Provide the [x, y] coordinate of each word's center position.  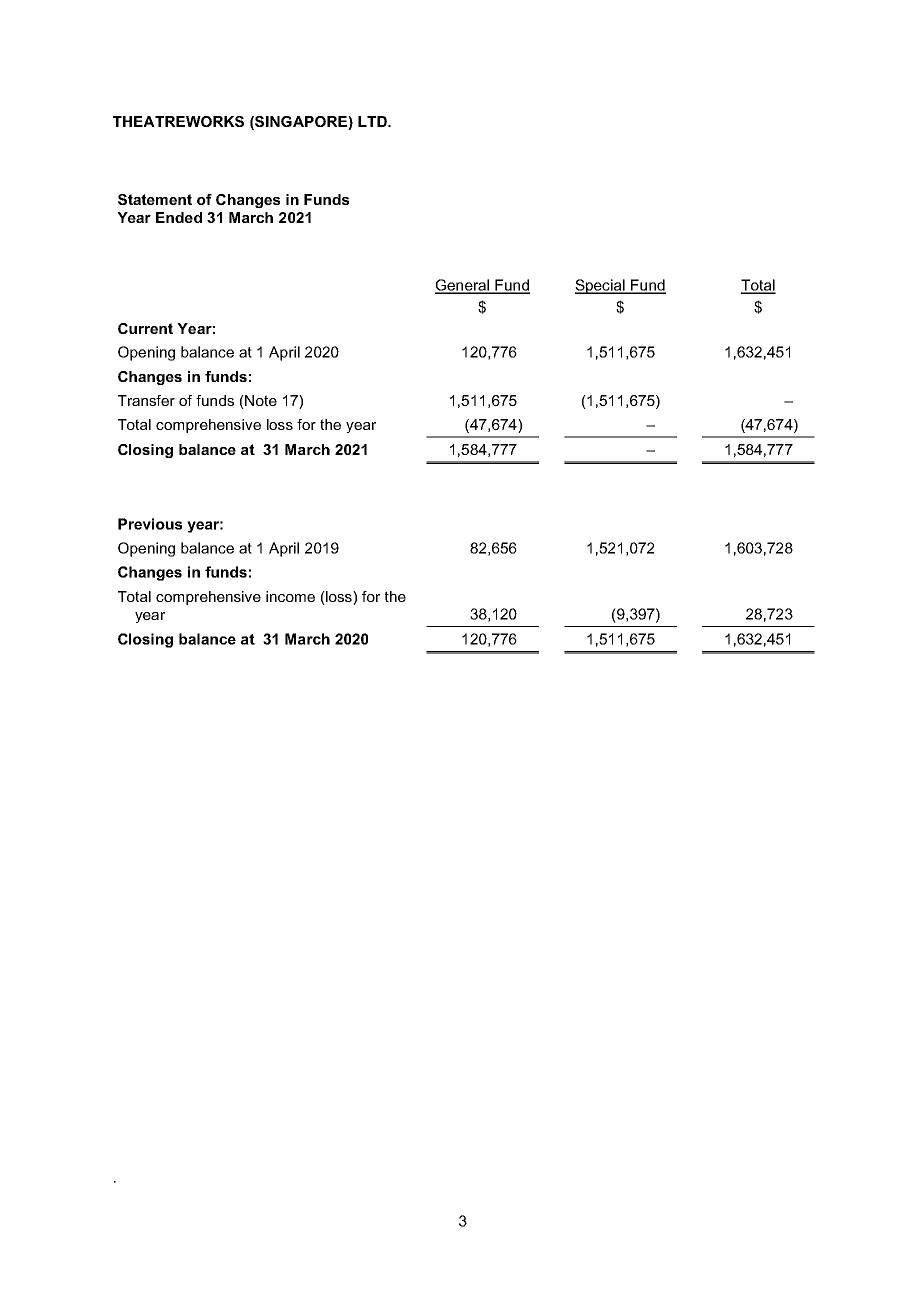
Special [601, 286]
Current [145, 328]
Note [260, 402]
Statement [155, 199]
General [463, 286]
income [290, 596]
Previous [150, 524]
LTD [373, 121]
